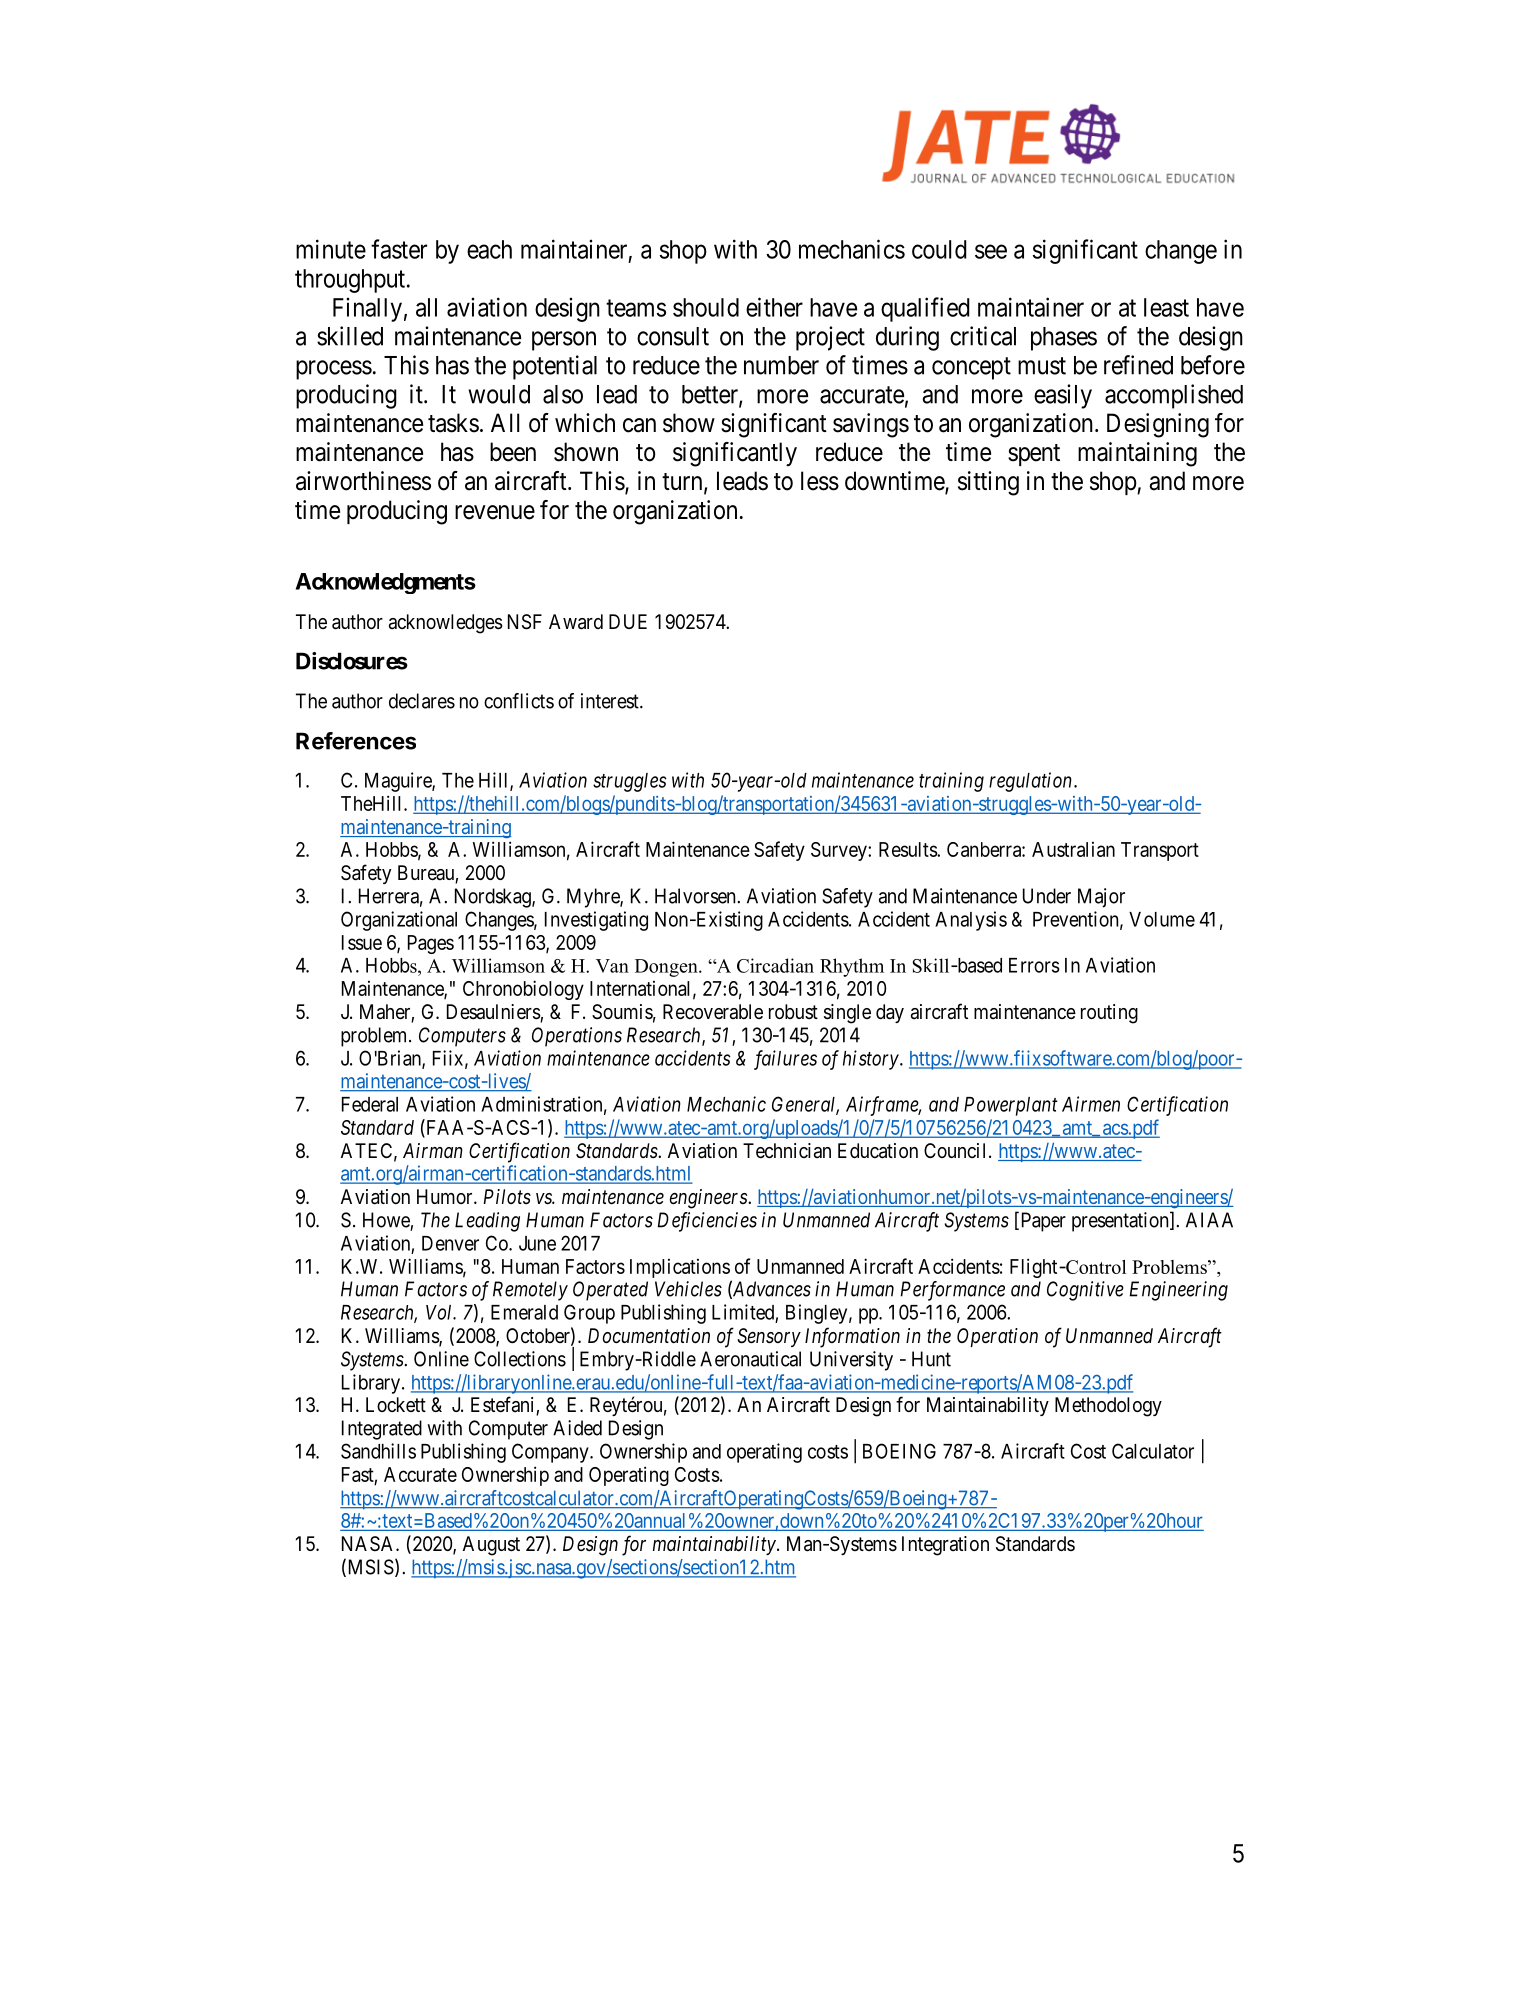 The height and width of the screenshot is (1992, 1539). Describe the element at coordinates (945, 1546) in the screenshot. I see `Integration` at that location.
